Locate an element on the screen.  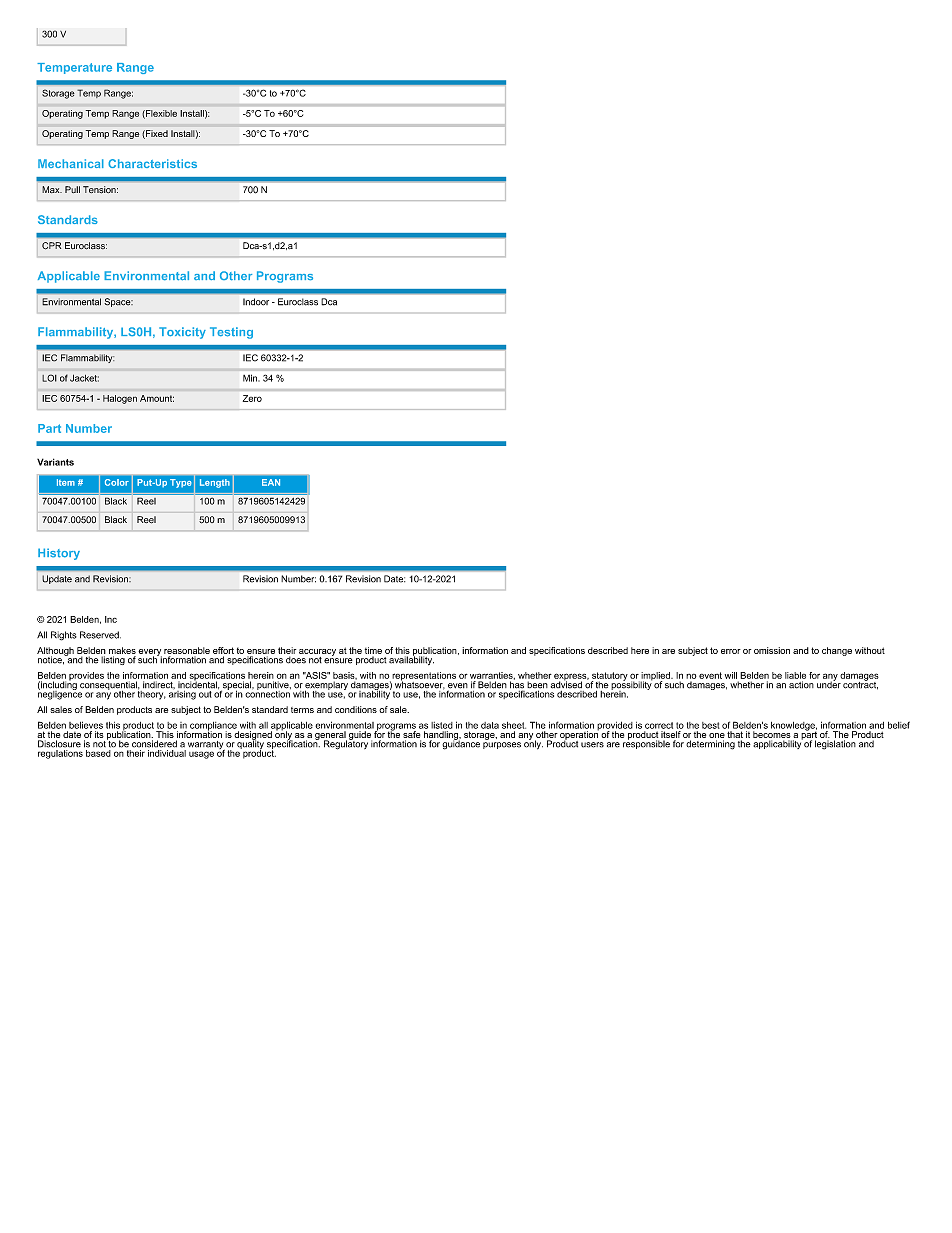
Amount is located at coordinates (157, 398).
